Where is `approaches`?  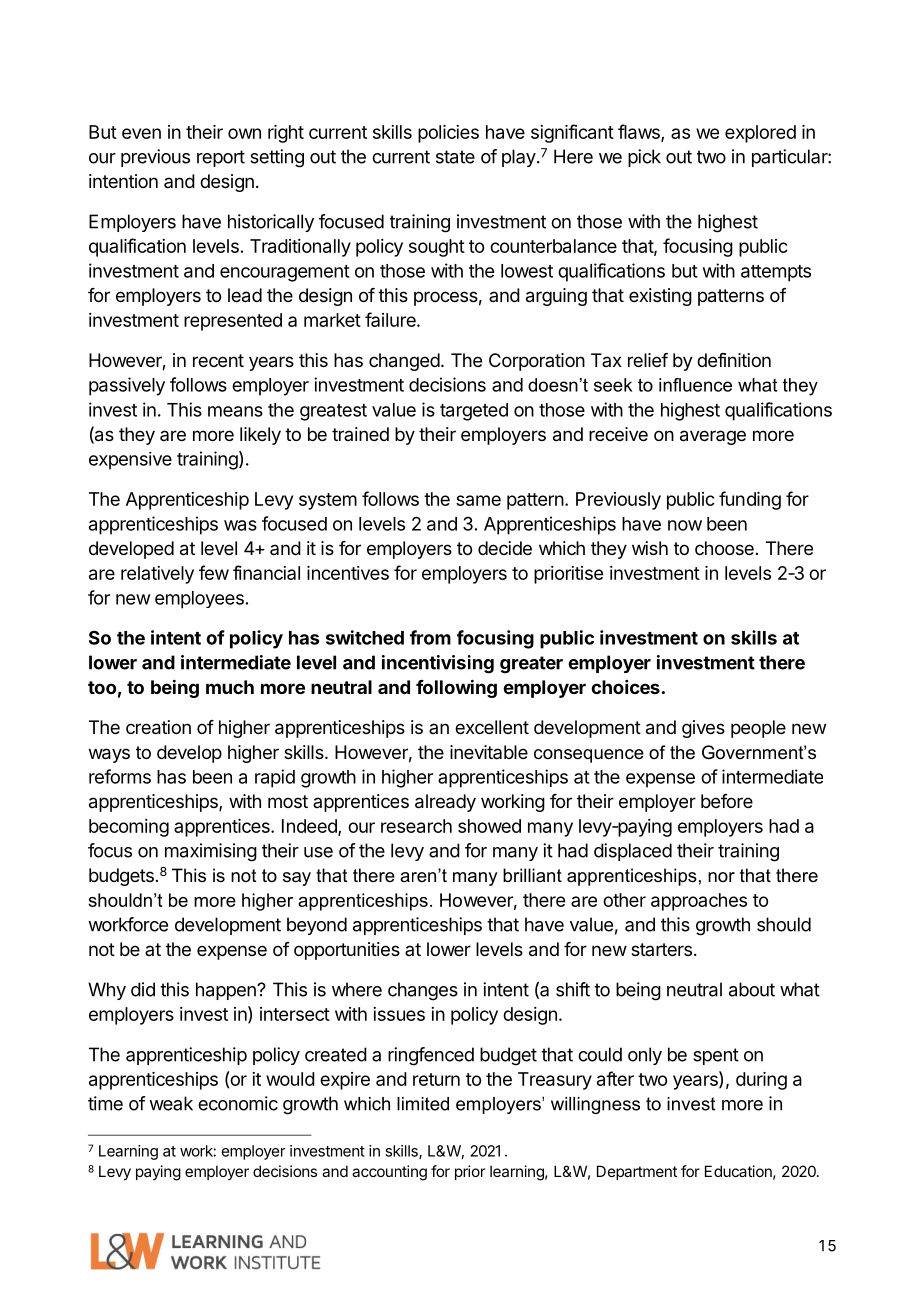
approaches is located at coordinates (699, 902).
